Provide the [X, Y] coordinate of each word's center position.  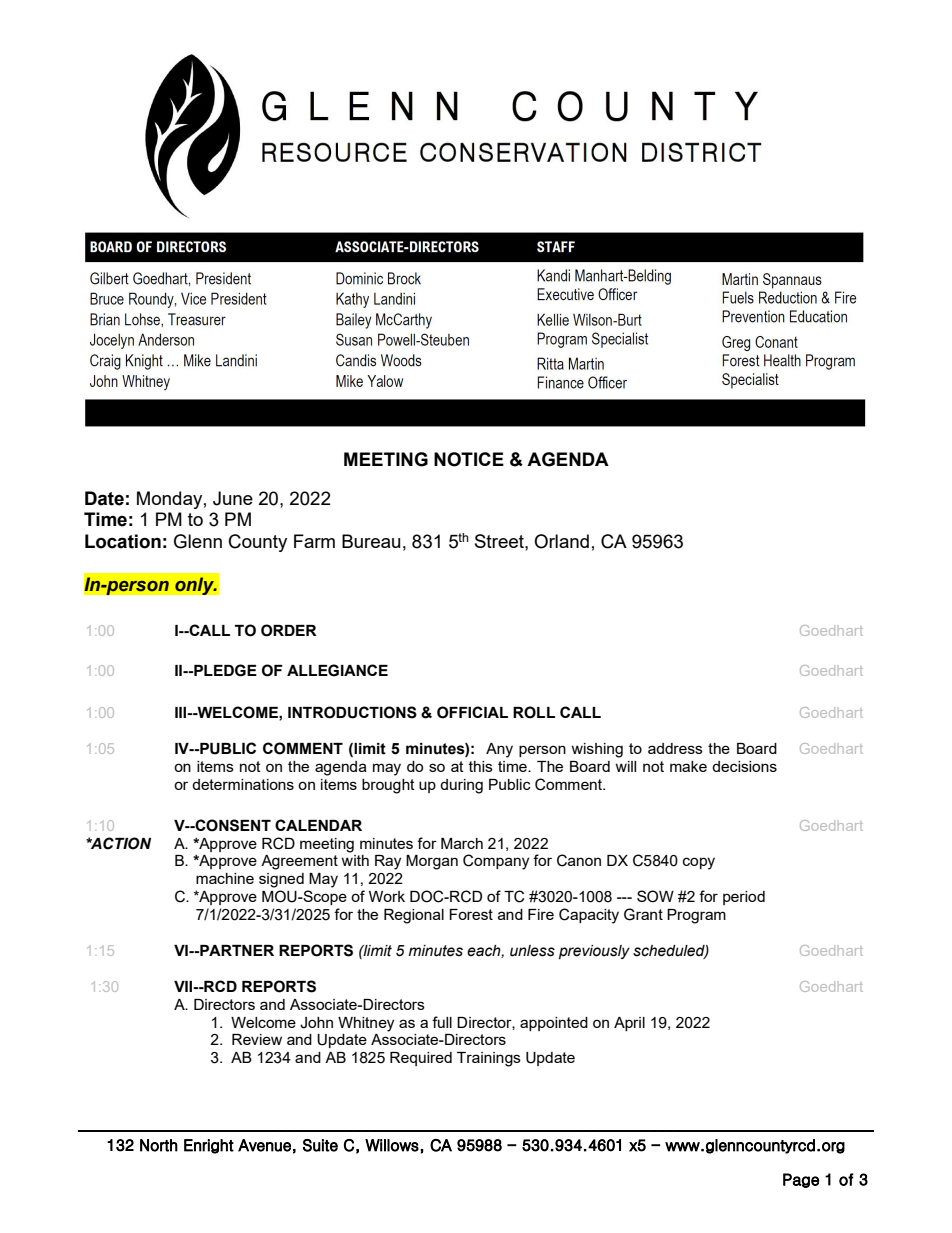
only [195, 586]
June [233, 498]
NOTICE [469, 459]
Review [257, 1039]
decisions [744, 766]
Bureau [371, 541]
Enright [209, 1146]
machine [225, 878]
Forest [471, 914]
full [442, 1022]
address [675, 748]
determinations [243, 784]
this [481, 766]
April [629, 1024]
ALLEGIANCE [337, 670]
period [744, 898]
